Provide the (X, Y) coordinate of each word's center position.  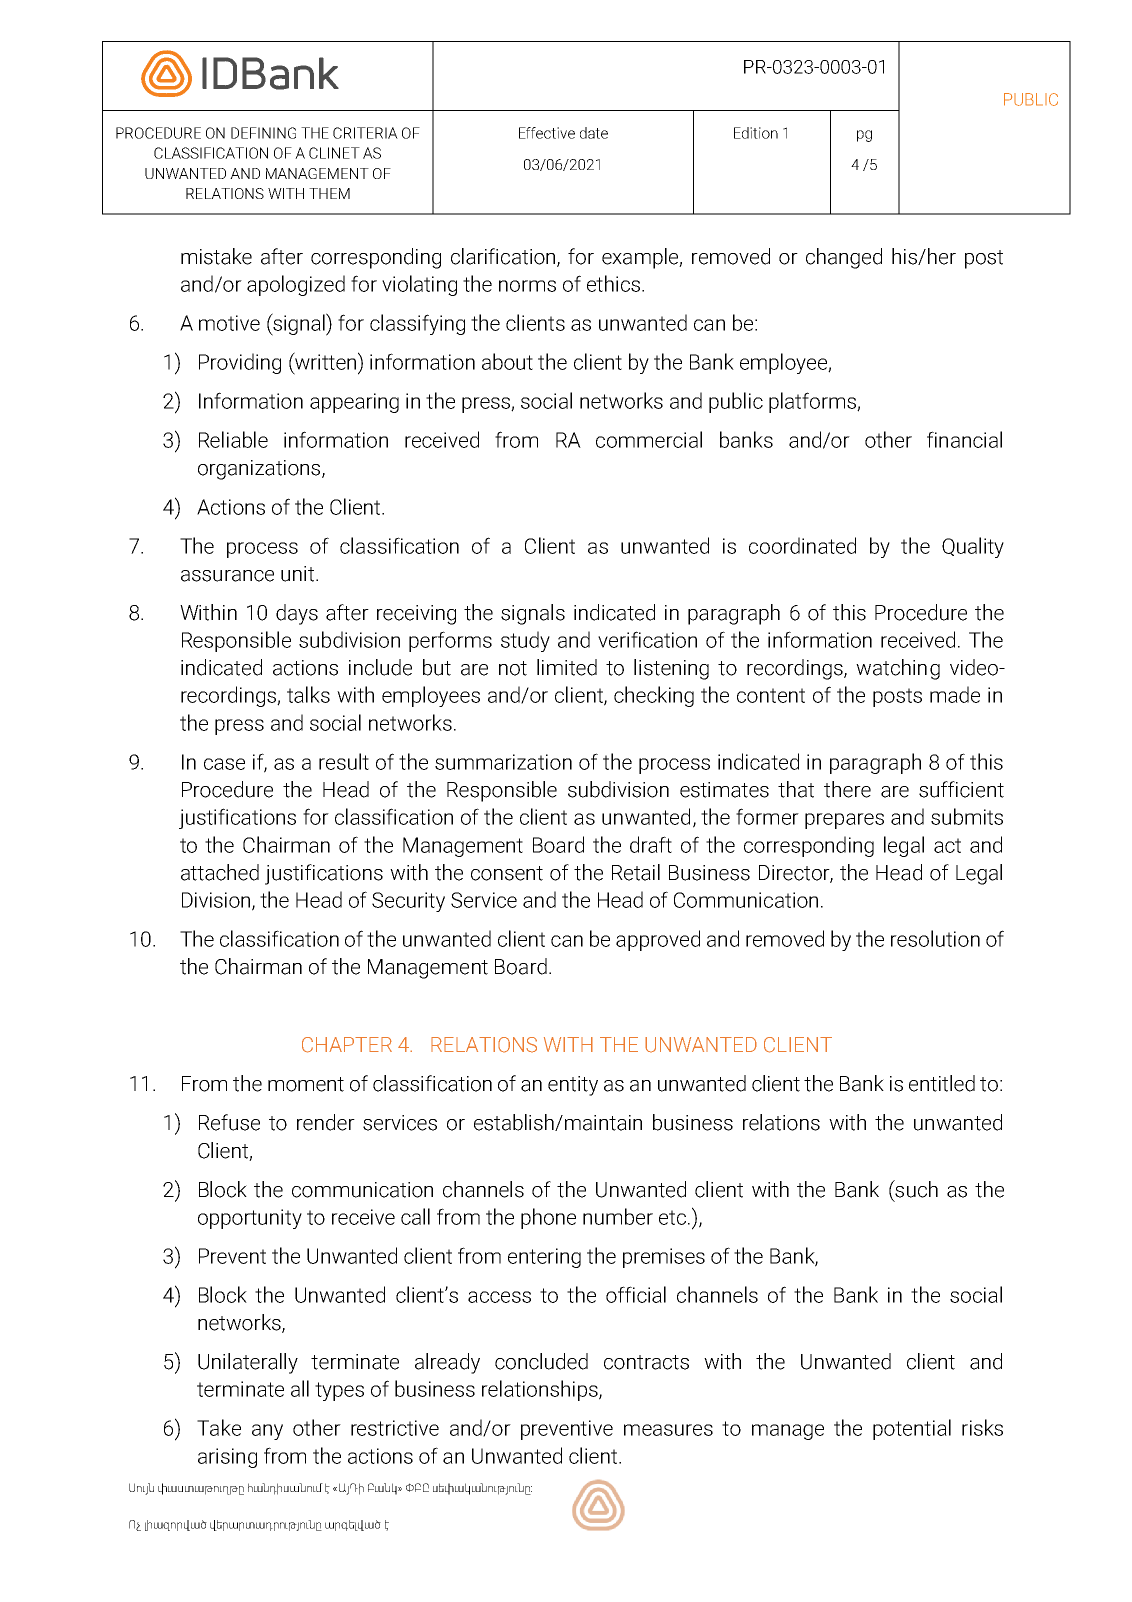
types (339, 1391)
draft (651, 844)
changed (844, 258)
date (594, 133)
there (847, 789)
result (344, 761)
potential (912, 1429)
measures (668, 1430)
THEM (329, 193)
